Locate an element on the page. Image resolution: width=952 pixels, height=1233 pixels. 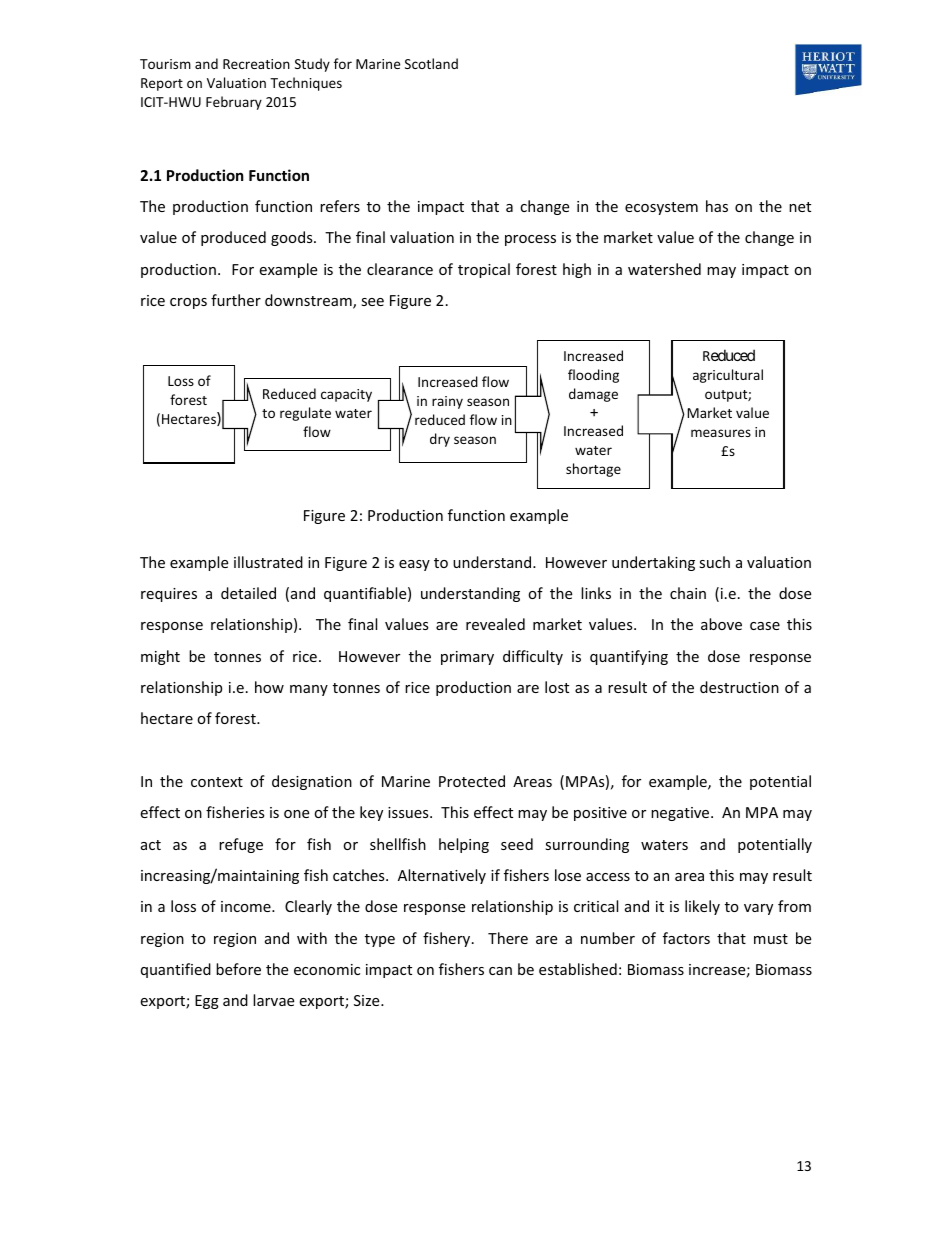
such is located at coordinates (714, 562).
